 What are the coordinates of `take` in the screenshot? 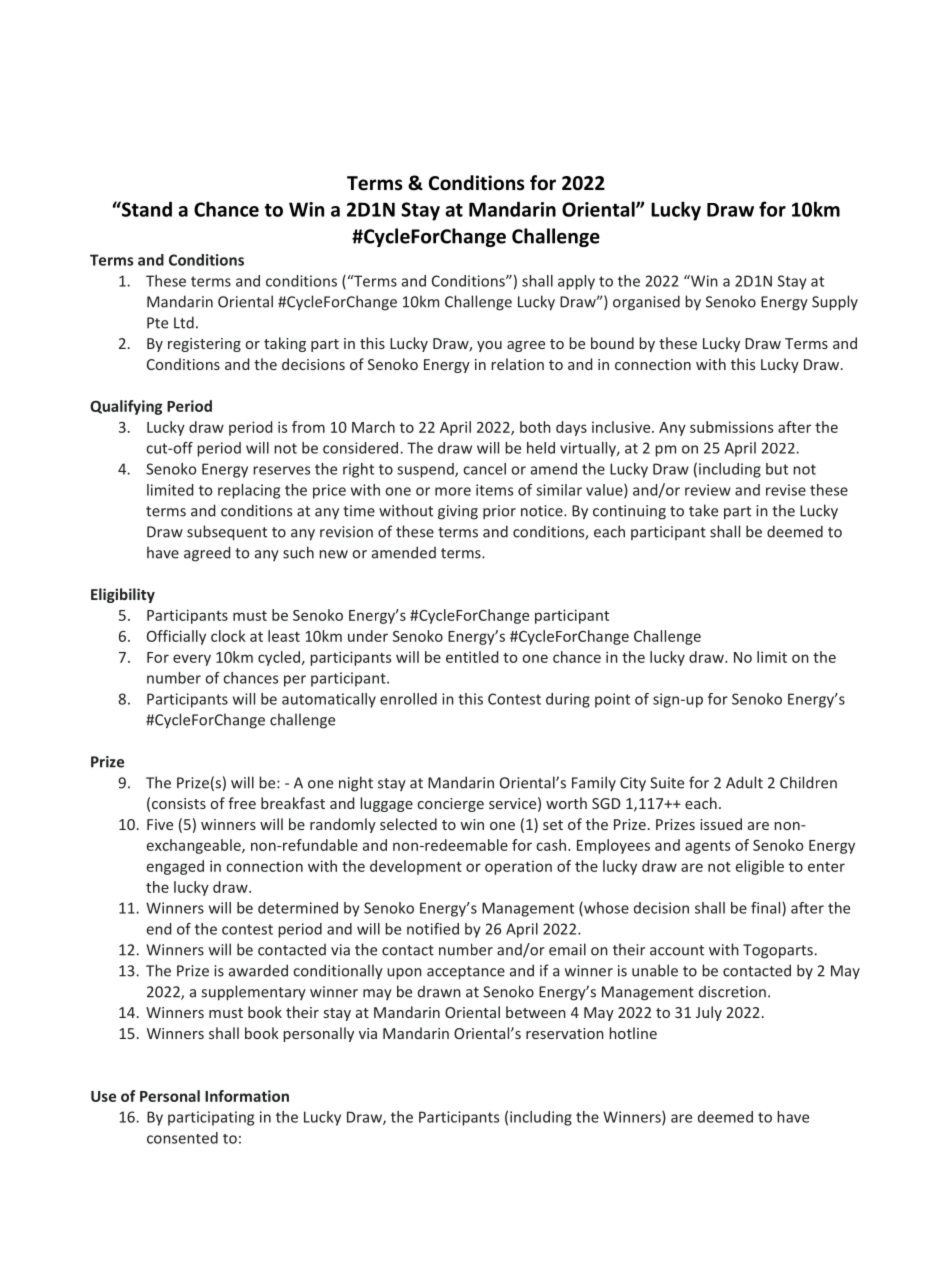 It's located at (703, 510).
